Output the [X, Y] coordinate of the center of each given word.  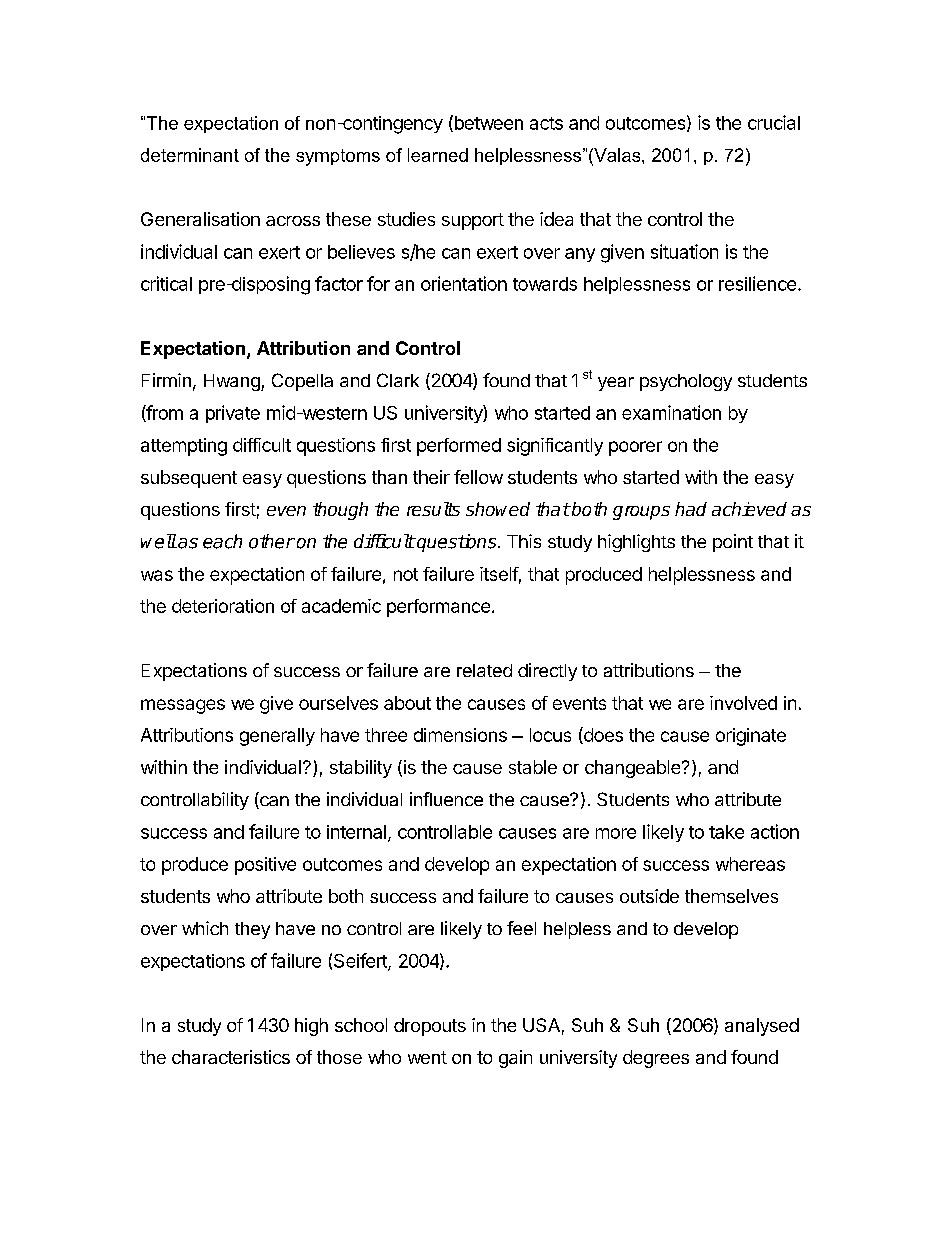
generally [277, 737]
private [233, 414]
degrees [656, 1059]
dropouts [430, 1027]
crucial [774, 122]
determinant [190, 155]
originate [751, 737]
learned [438, 155]
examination [671, 412]
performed [459, 447]
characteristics [231, 1057]
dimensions [460, 735]
